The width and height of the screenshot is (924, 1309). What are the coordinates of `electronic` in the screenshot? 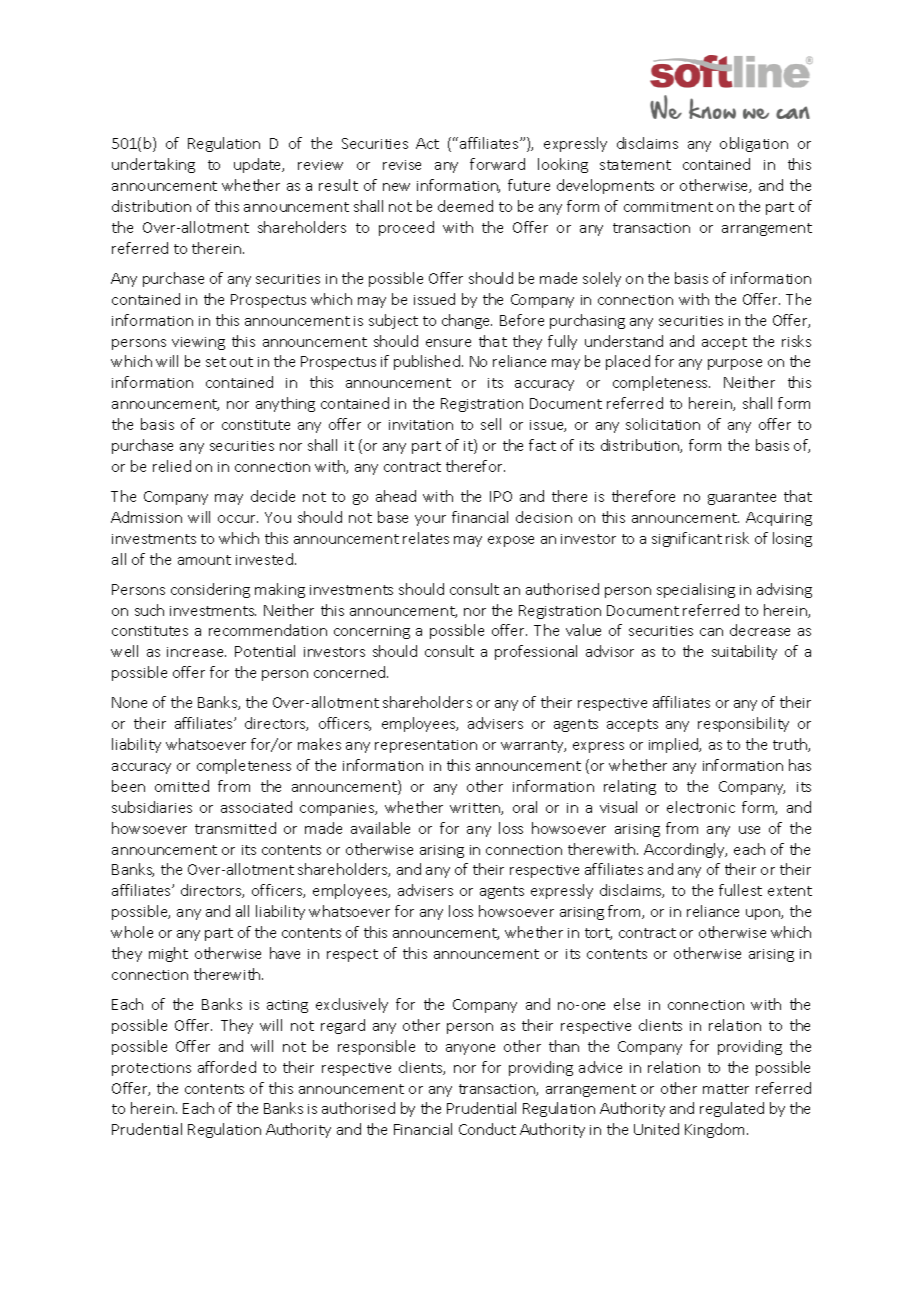 It's located at (701, 807).
